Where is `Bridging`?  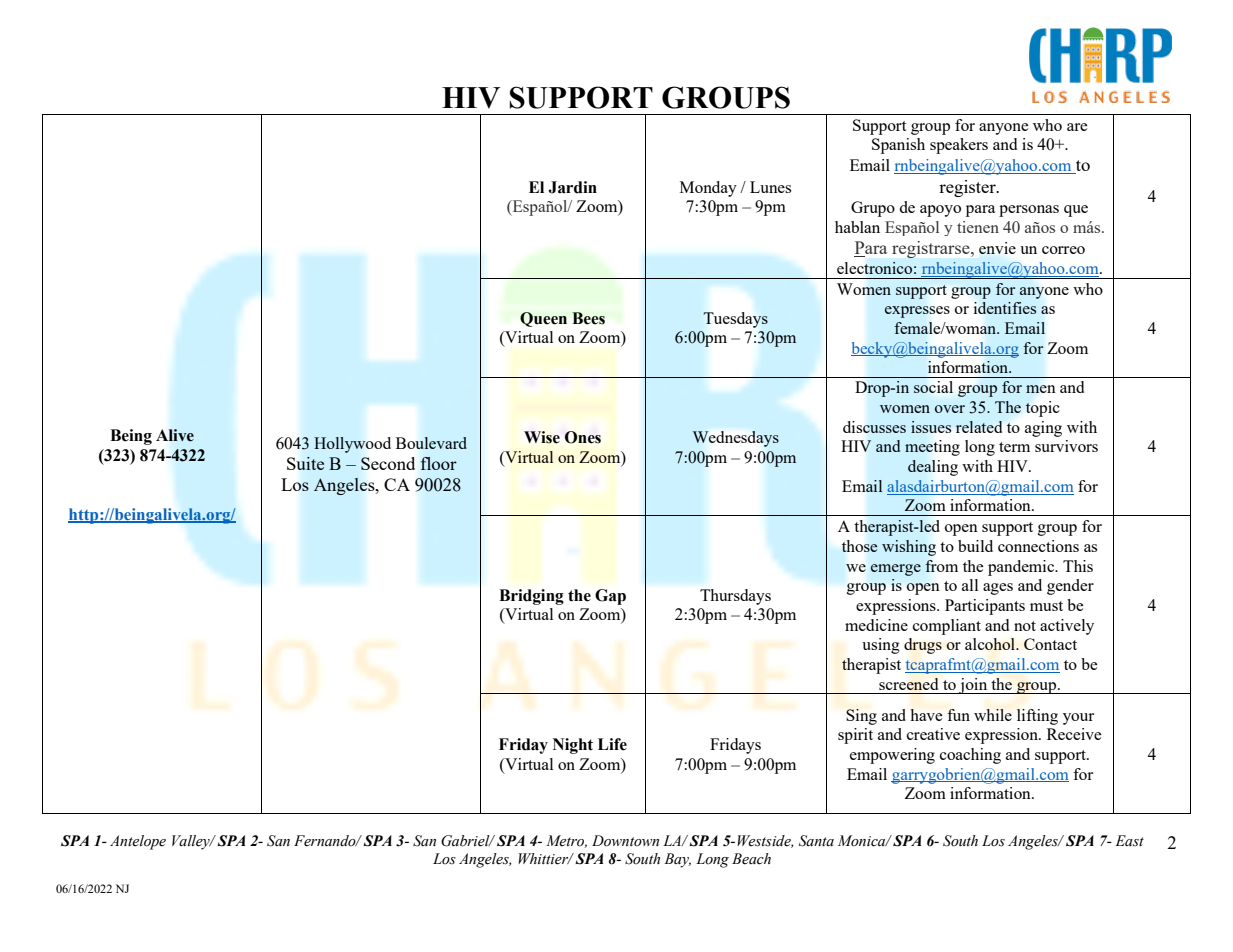 Bridging is located at coordinates (531, 597).
